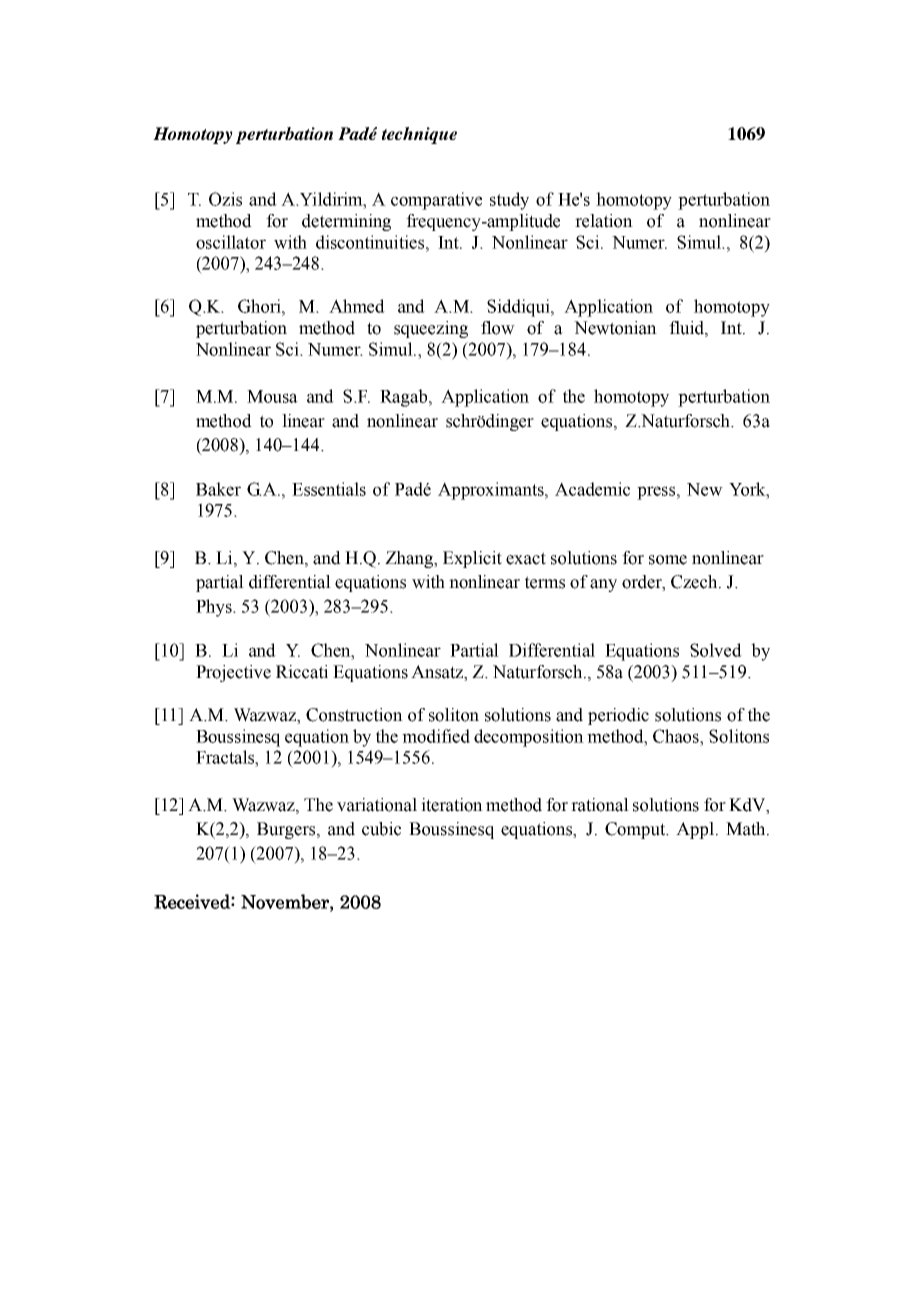 The width and height of the screenshot is (924, 1308). I want to click on Projective, so click(233, 673).
